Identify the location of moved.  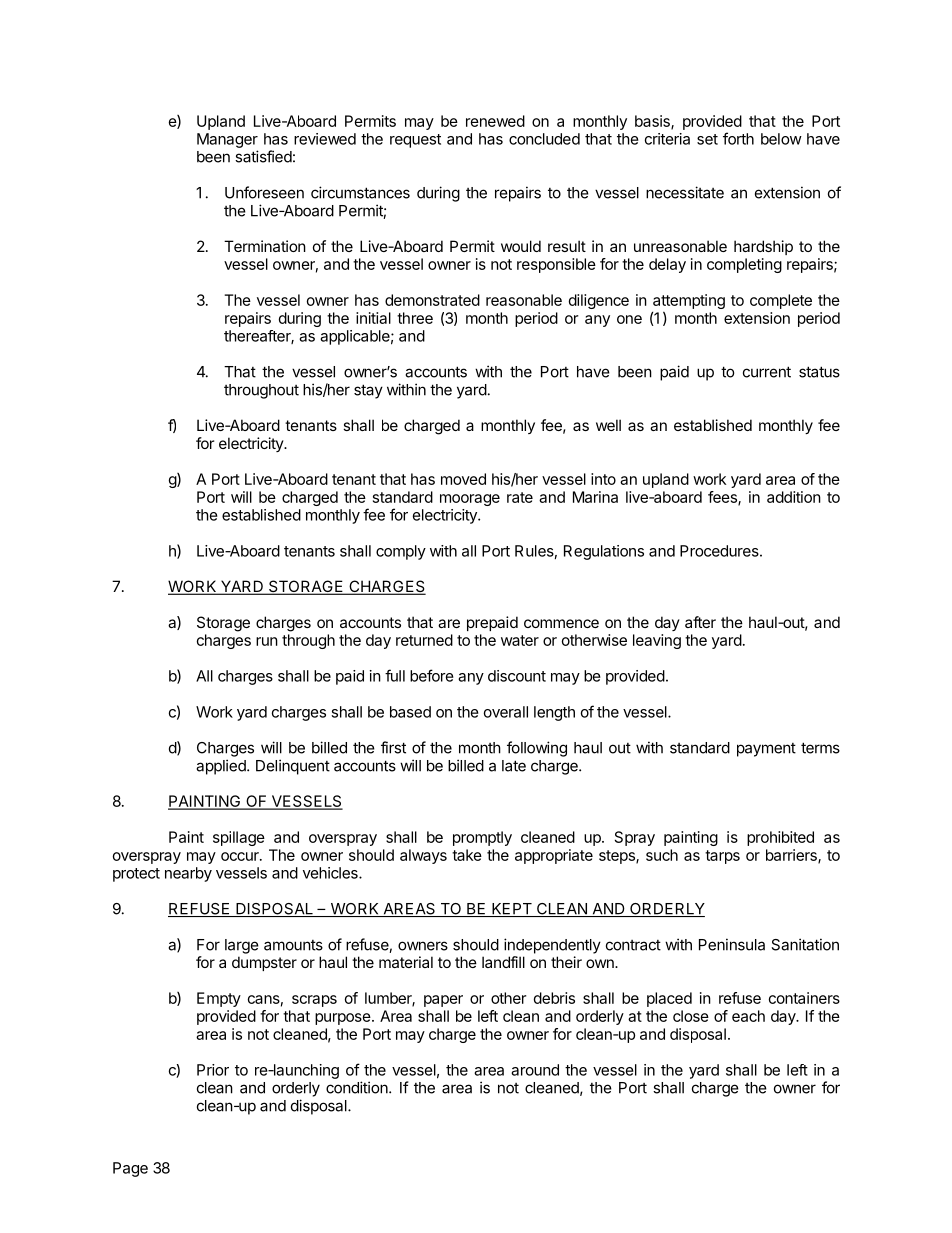
(463, 479).
